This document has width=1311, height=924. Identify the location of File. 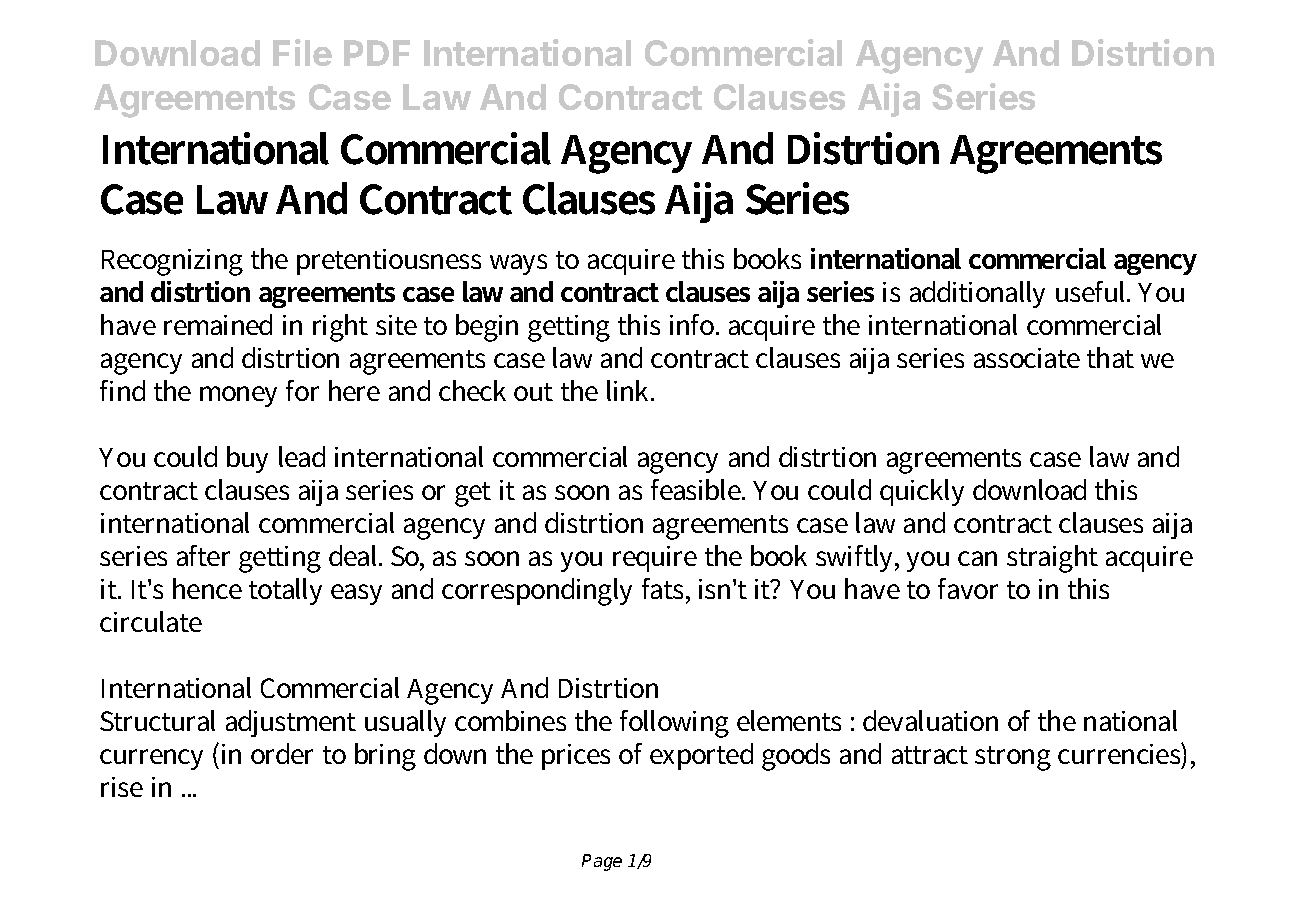
(302, 52).
